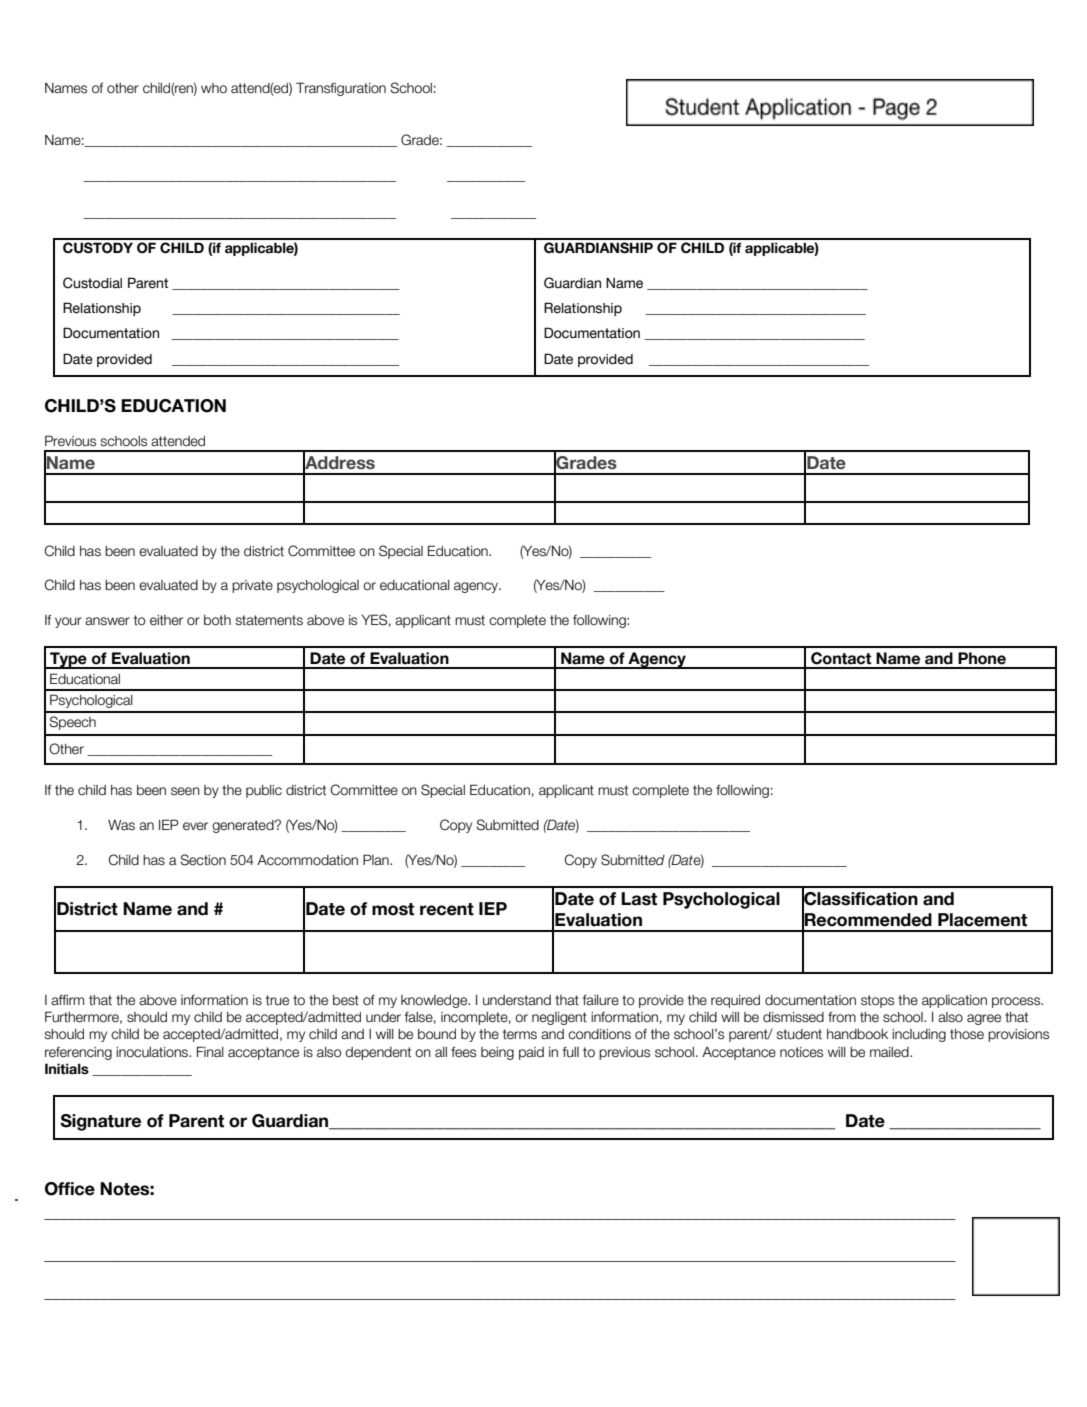 This screenshot has height=1407, width=1087. What do you see at coordinates (100, 1122) in the screenshot?
I see `Signature` at bounding box center [100, 1122].
